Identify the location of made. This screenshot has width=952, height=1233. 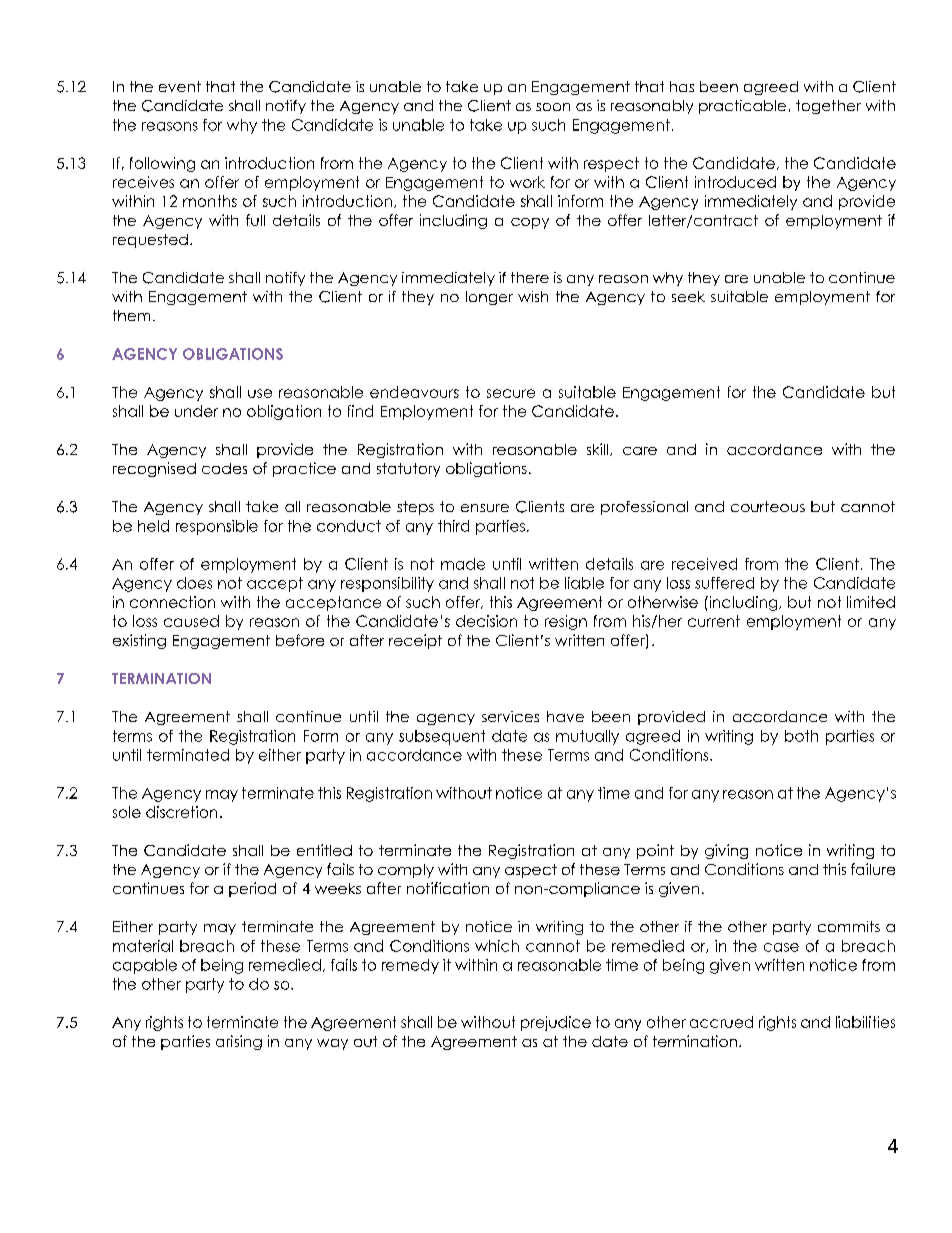
(463, 564).
